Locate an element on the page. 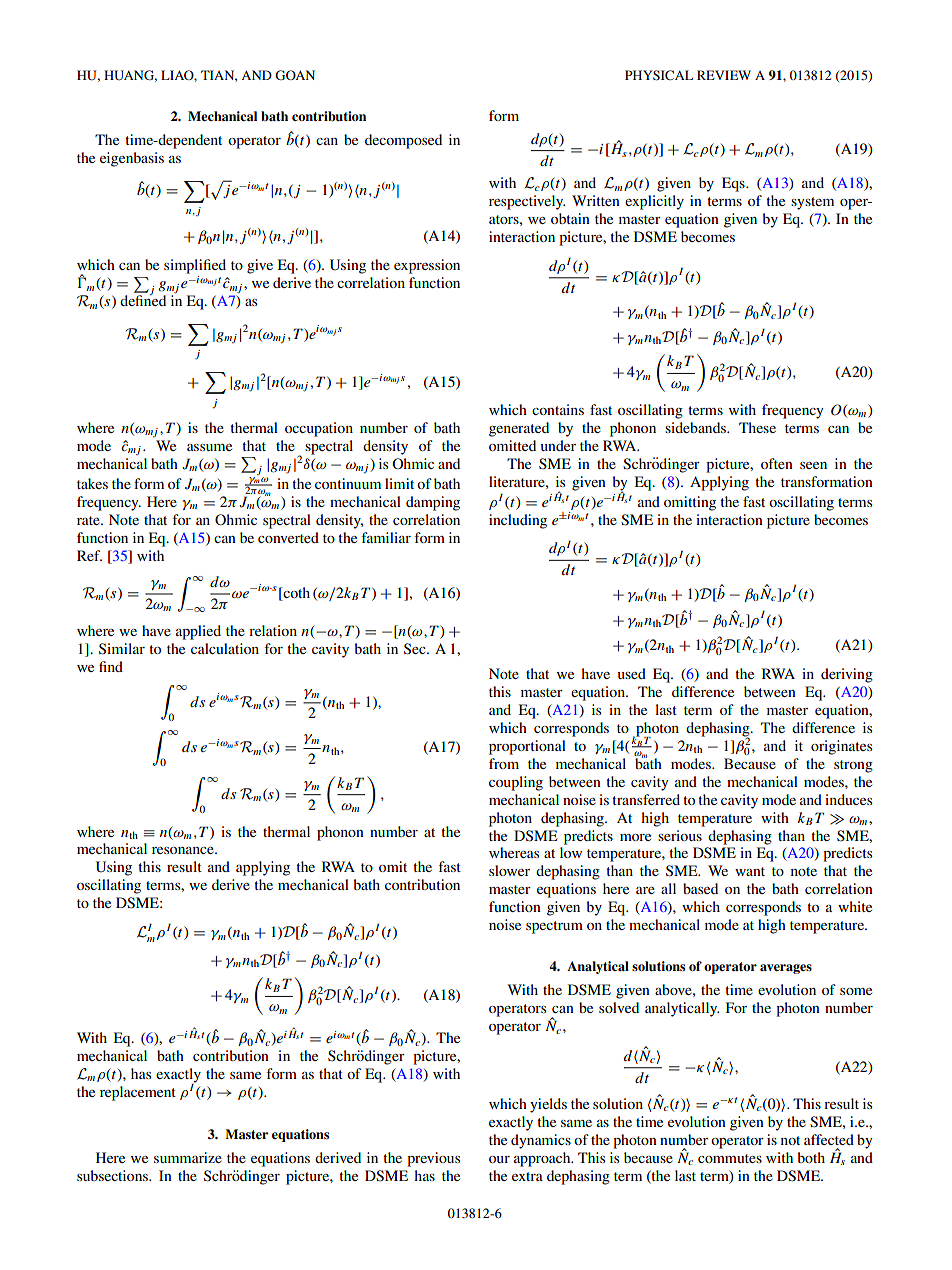  applied is located at coordinates (198, 632).
